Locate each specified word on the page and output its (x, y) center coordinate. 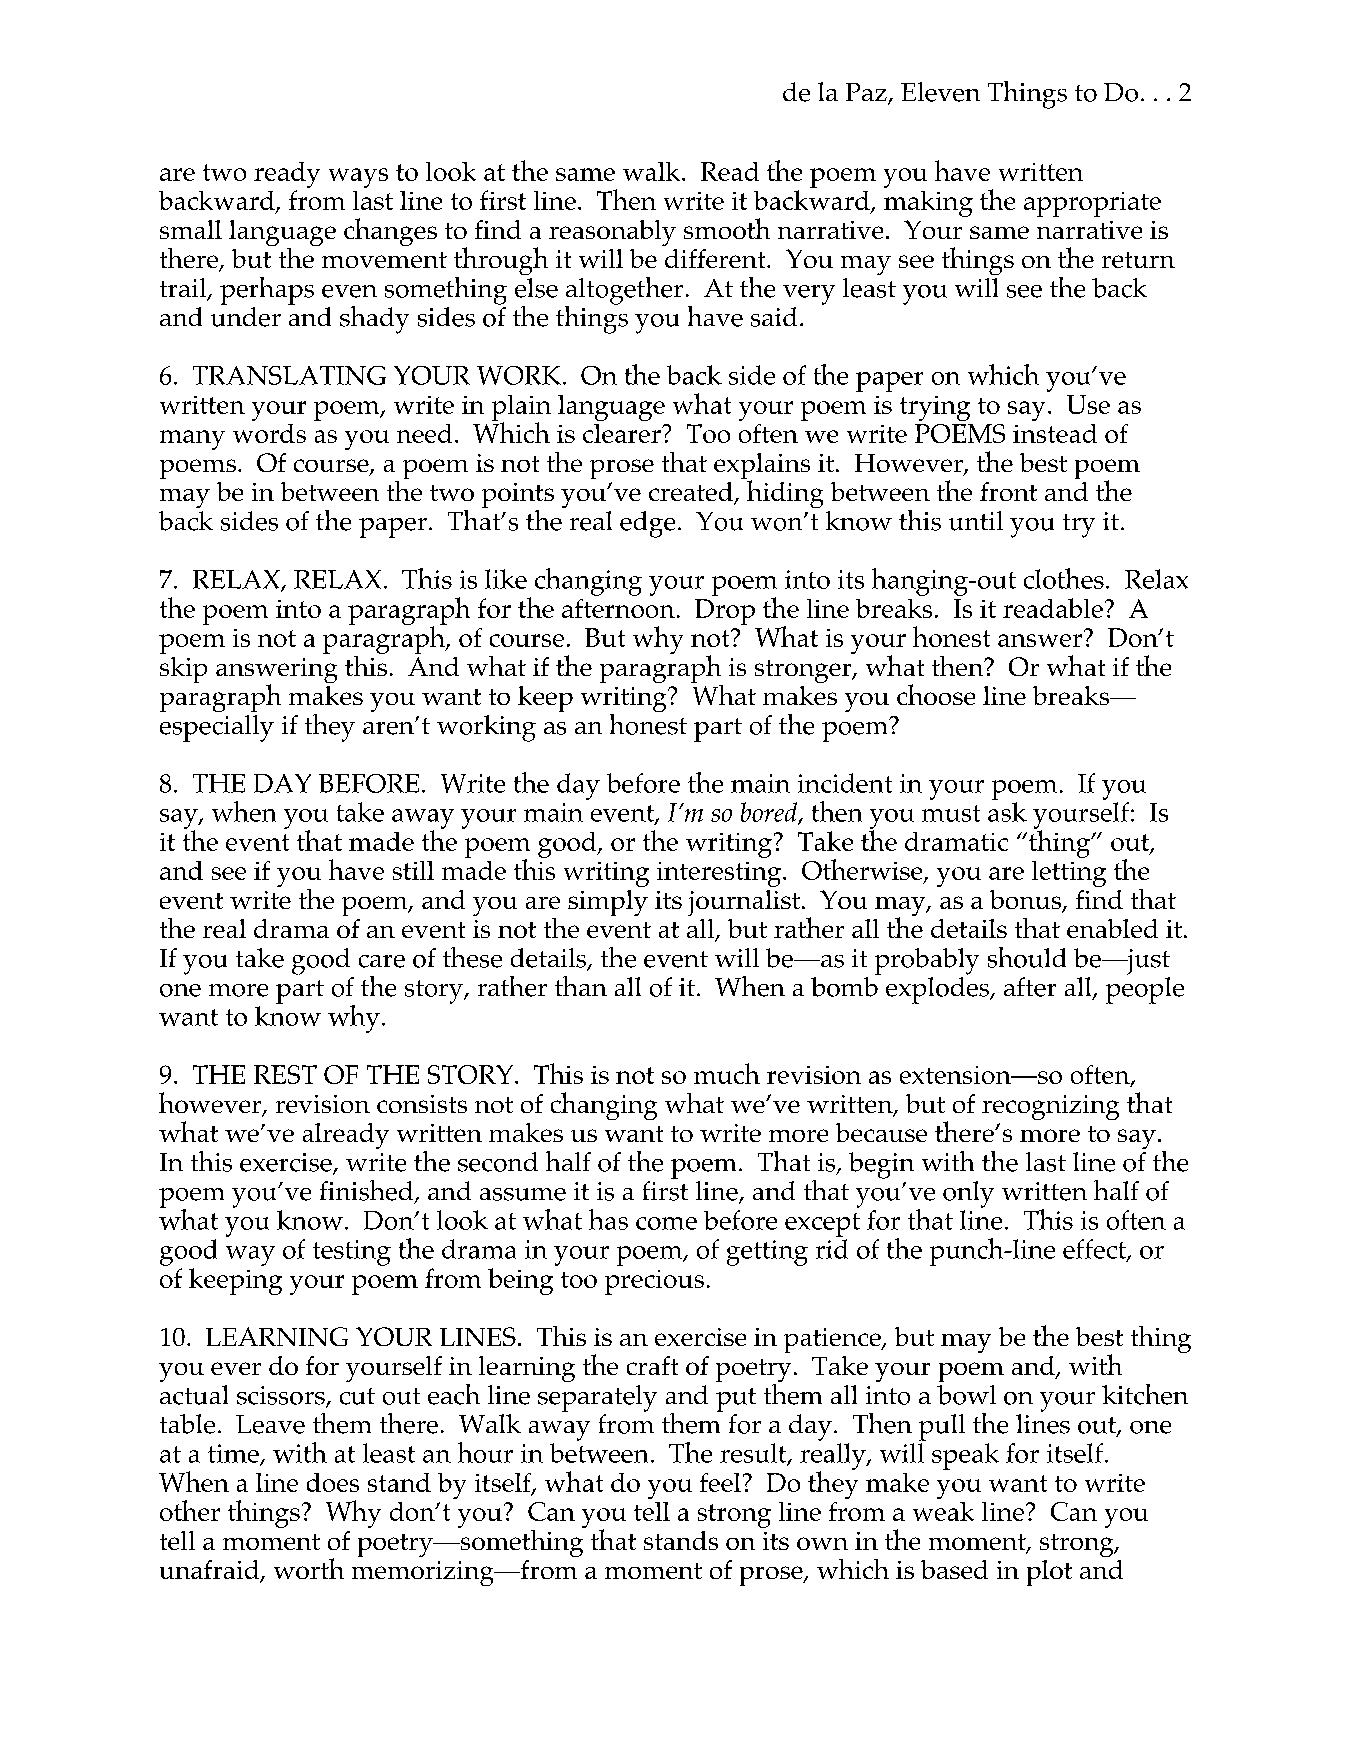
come (666, 1223)
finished (368, 1191)
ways (358, 178)
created (692, 493)
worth (309, 1568)
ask (1007, 812)
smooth (727, 228)
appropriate (1092, 204)
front (1008, 491)
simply (608, 903)
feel (720, 1482)
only (968, 1194)
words (269, 433)
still (413, 870)
